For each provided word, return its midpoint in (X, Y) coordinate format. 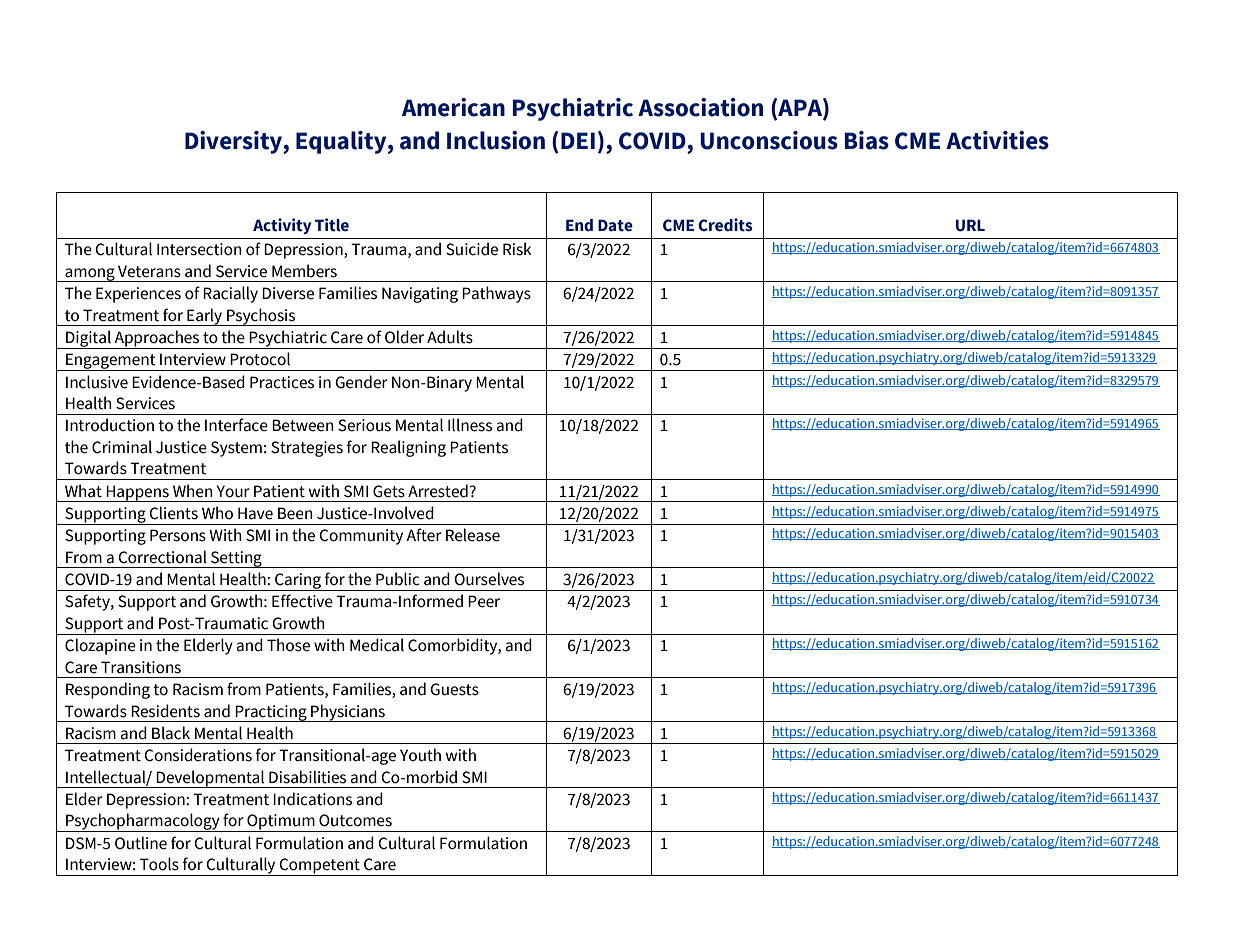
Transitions (141, 667)
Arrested (438, 491)
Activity (282, 226)
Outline (141, 843)
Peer (484, 601)
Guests (454, 689)
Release (473, 535)
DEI (578, 140)
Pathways (496, 294)
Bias (867, 140)
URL (970, 225)
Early (205, 317)
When (193, 491)
